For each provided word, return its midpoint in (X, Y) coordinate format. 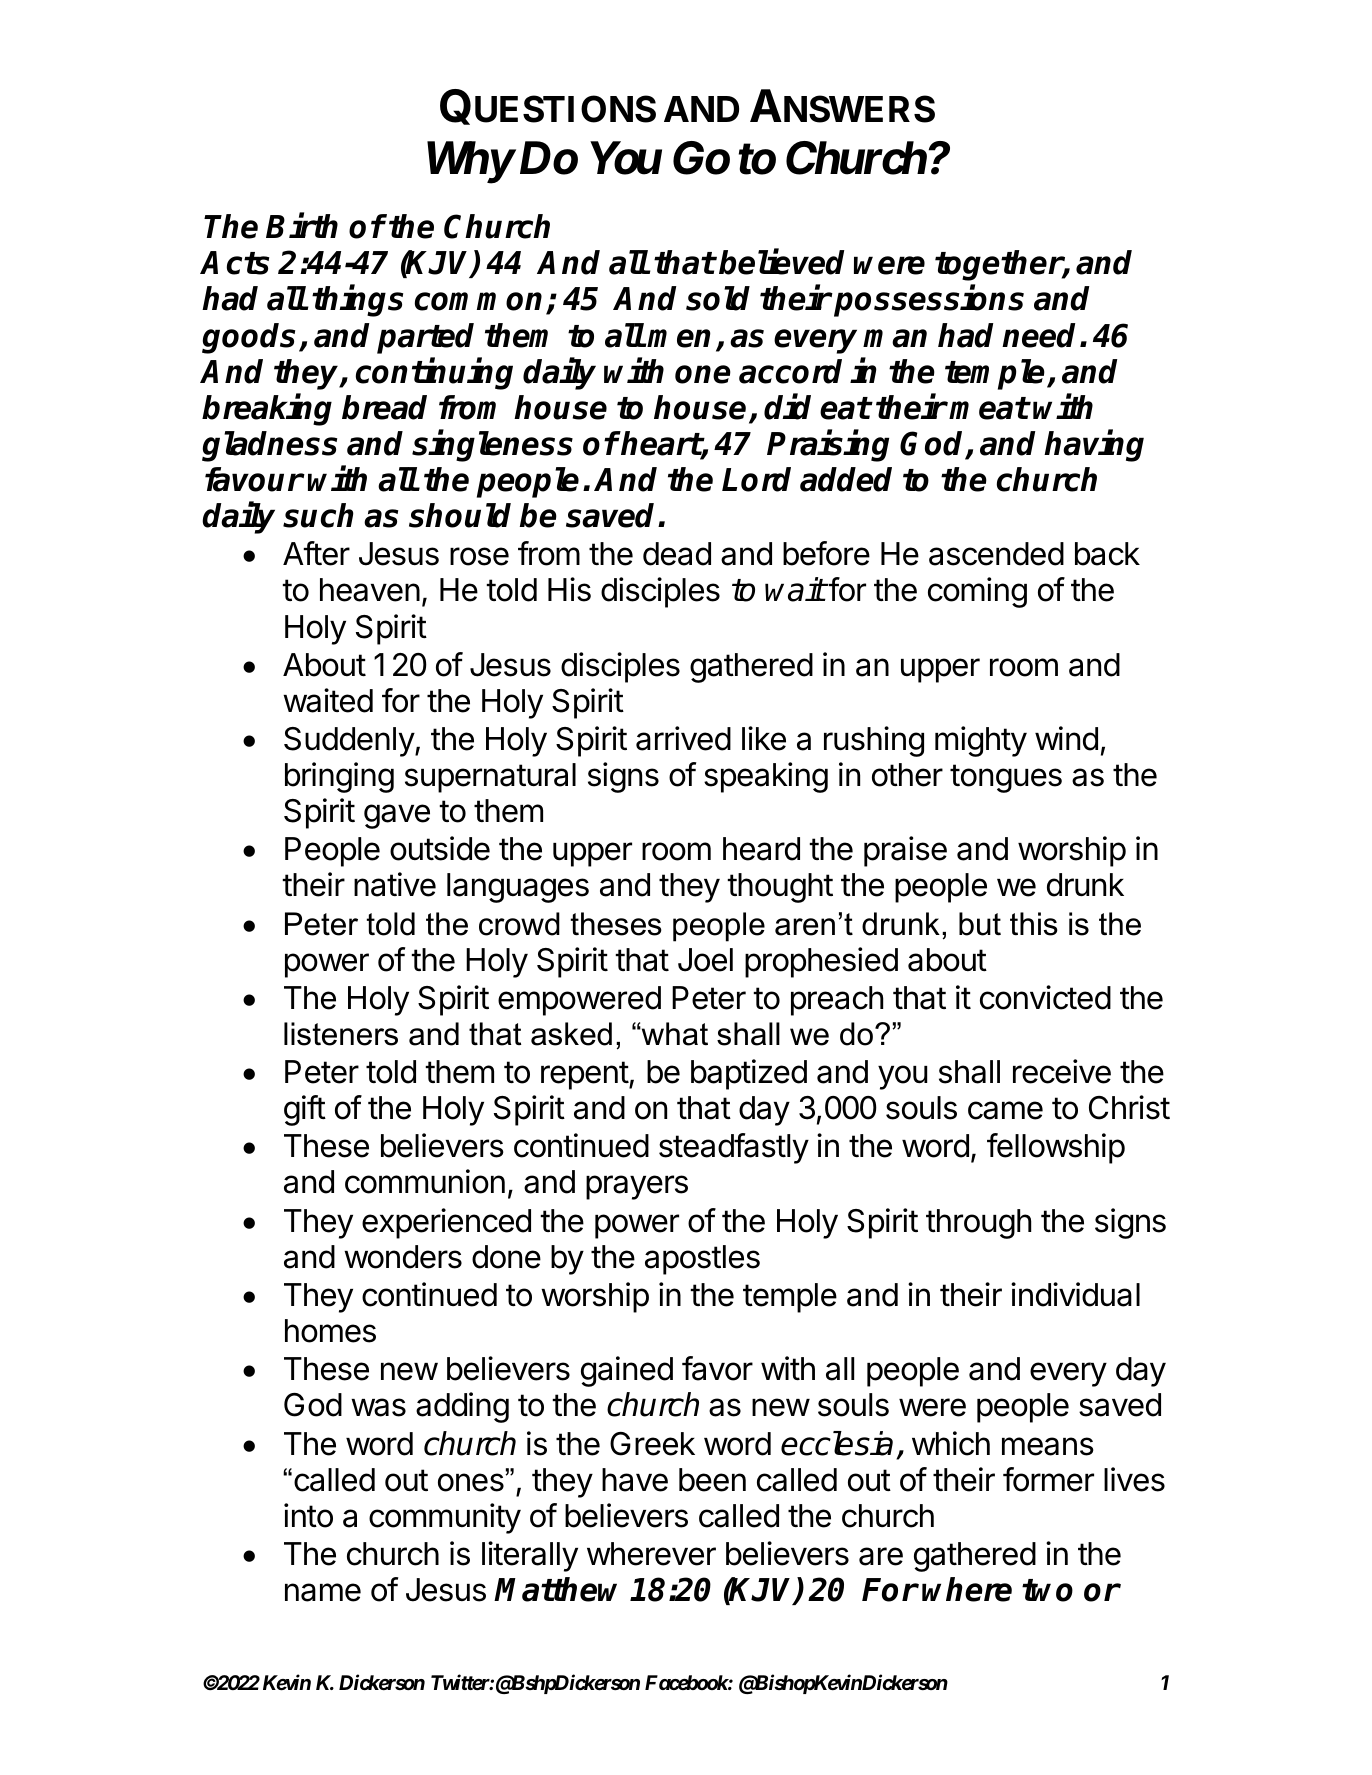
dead (677, 554)
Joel (705, 960)
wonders (403, 1257)
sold (718, 298)
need (1041, 335)
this (1034, 924)
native (395, 884)
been (712, 1480)
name (323, 1592)
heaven (370, 590)
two (1047, 1590)
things (357, 301)
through (978, 1224)
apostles (702, 1260)
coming (977, 592)
